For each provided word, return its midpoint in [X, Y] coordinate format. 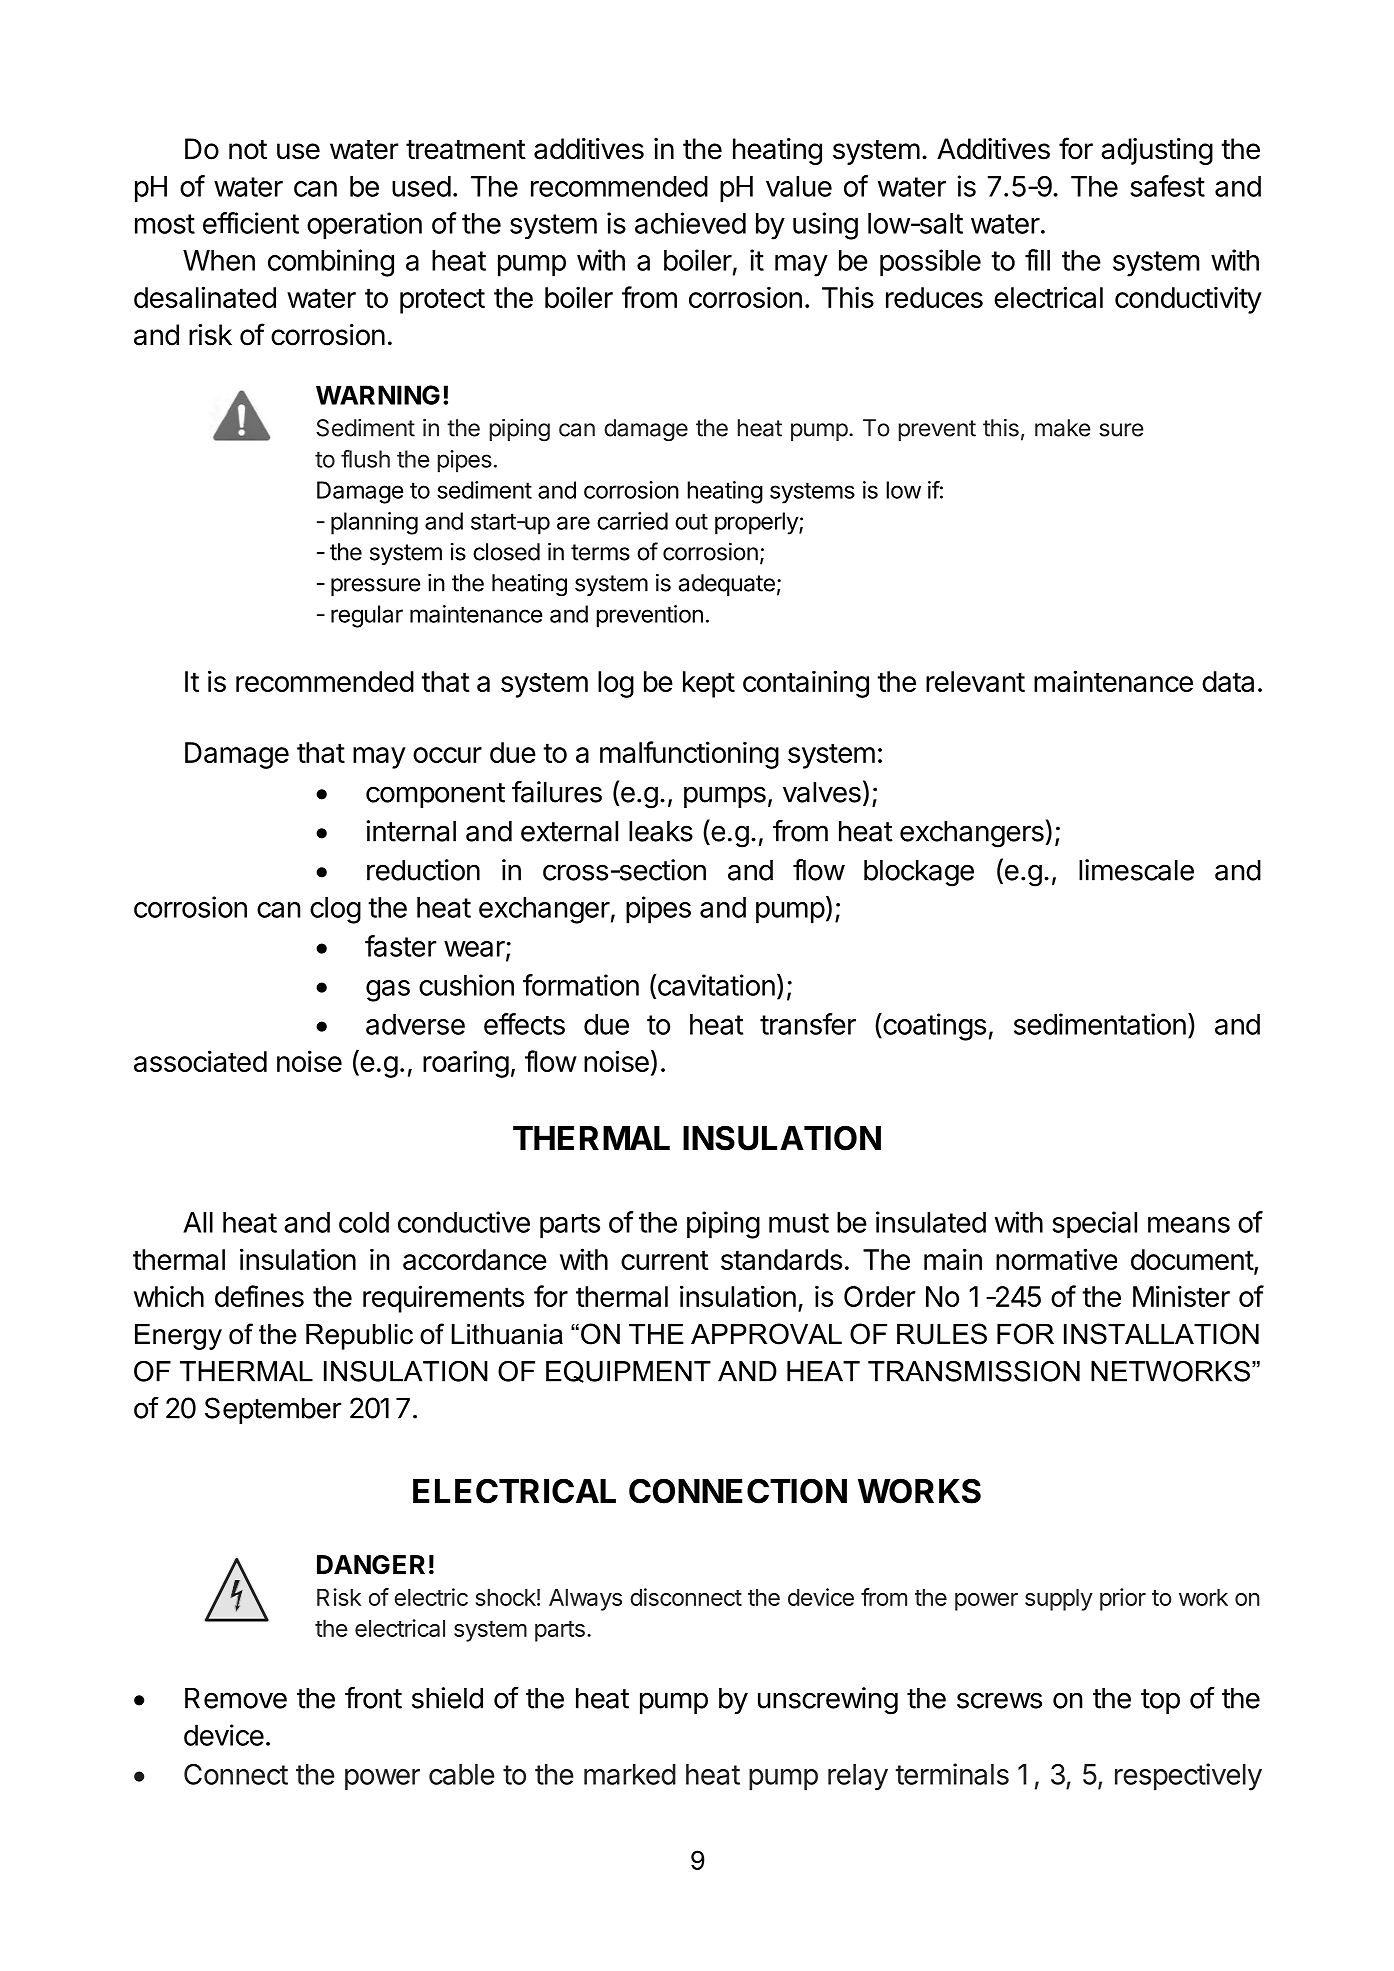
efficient [251, 223]
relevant [975, 681]
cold [364, 1222]
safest [1167, 186]
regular [367, 616]
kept [709, 684]
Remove [236, 1698]
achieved [690, 223]
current [665, 1260]
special [1094, 1225]
